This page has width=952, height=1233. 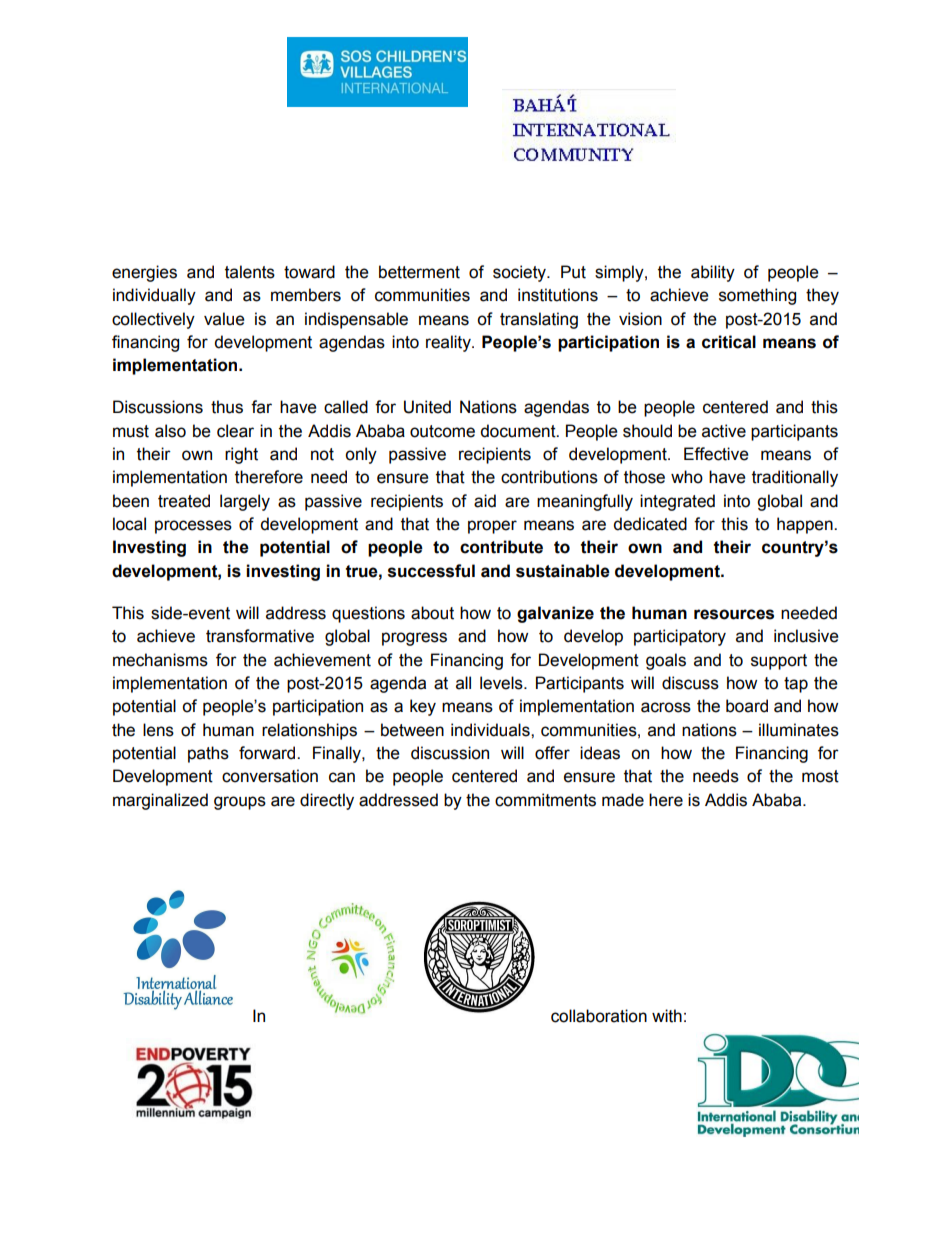 I want to click on most, so click(x=820, y=776).
